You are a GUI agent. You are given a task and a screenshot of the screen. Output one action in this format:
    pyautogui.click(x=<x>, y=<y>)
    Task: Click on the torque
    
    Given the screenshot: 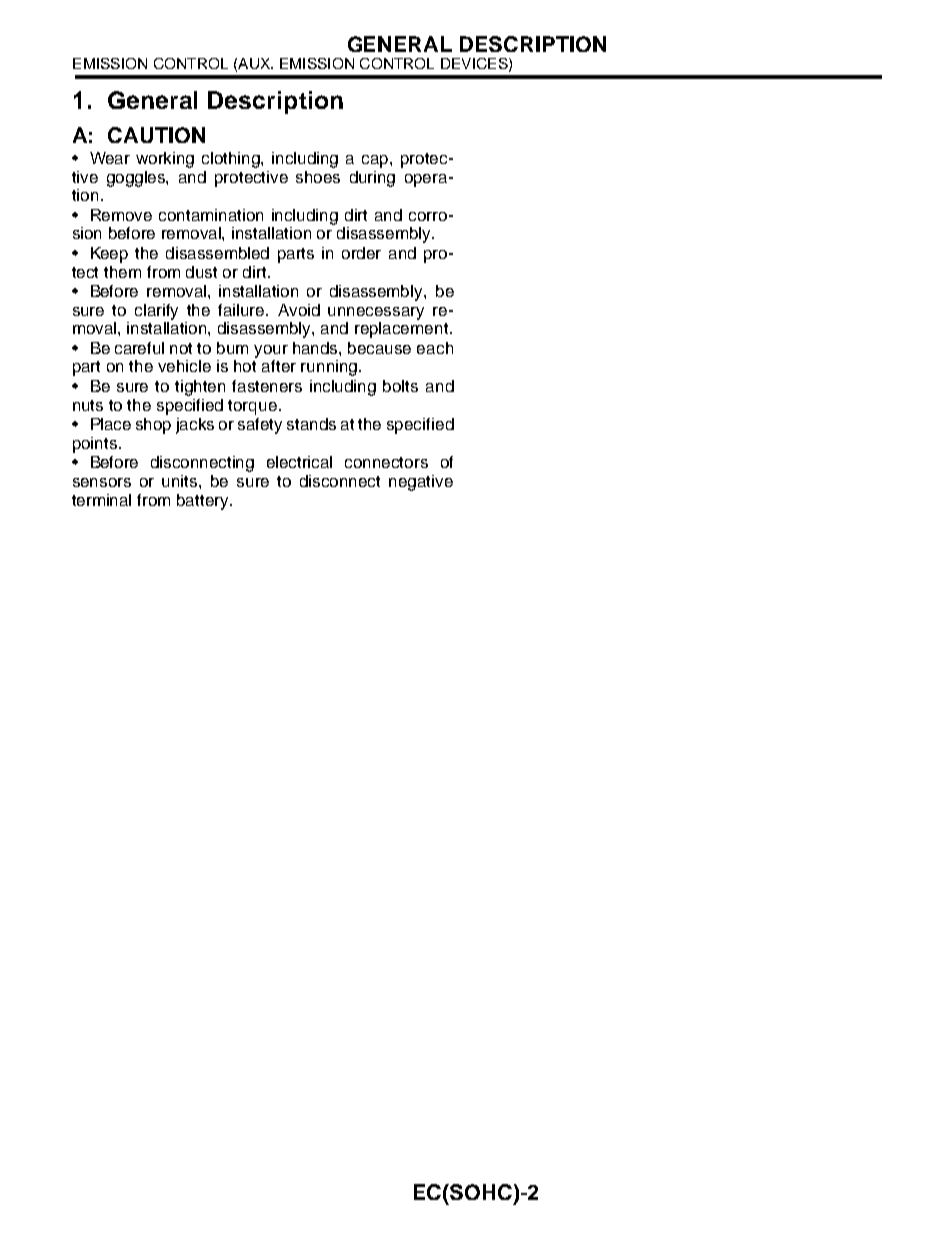 What is the action you would take?
    pyautogui.click(x=252, y=407)
